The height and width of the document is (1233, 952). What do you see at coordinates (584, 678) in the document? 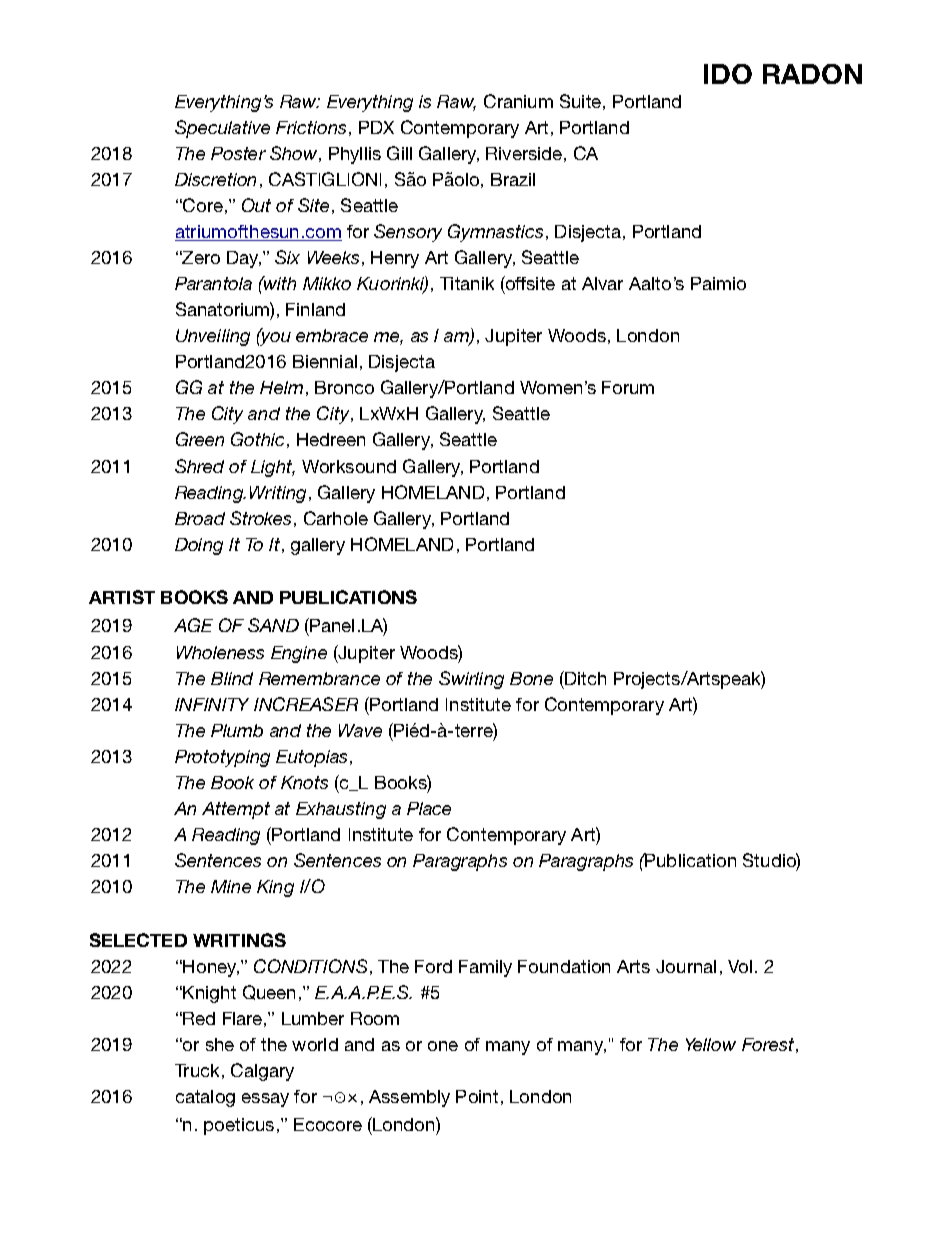
I see `Ditch` at bounding box center [584, 678].
